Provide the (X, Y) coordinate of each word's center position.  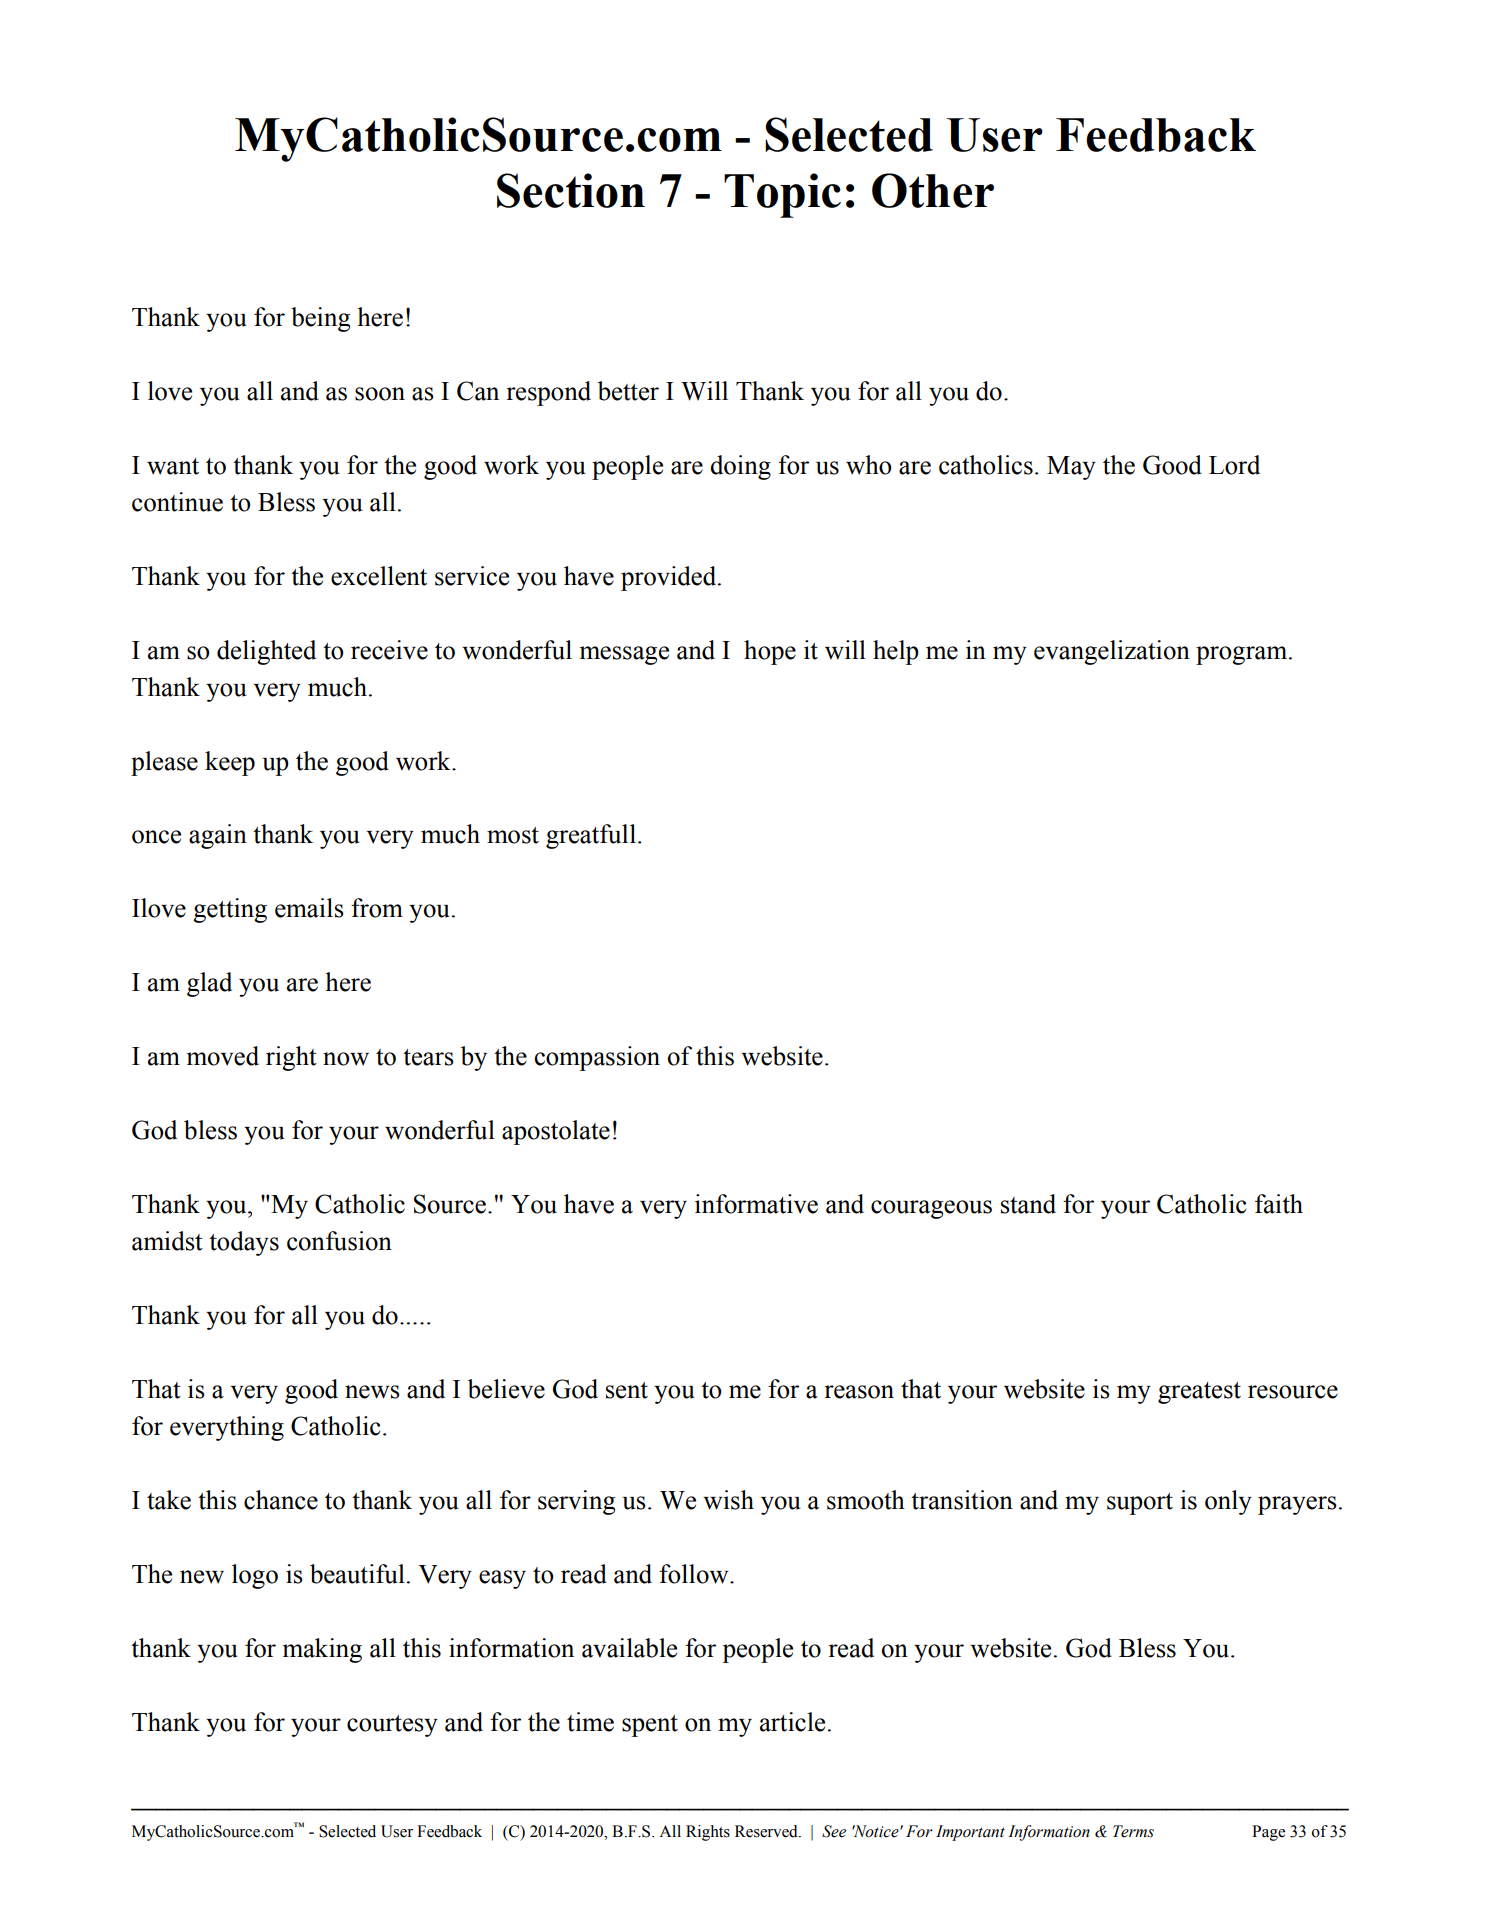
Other (933, 190)
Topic (782, 195)
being (320, 319)
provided (670, 578)
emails (309, 908)
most (513, 835)
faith (1279, 1204)
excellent (379, 576)
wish (728, 1500)
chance (281, 1500)
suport (1140, 1504)
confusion (339, 1241)
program (1243, 655)
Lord (1234, 465)
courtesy (392, 1726)
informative (756, 1204)
